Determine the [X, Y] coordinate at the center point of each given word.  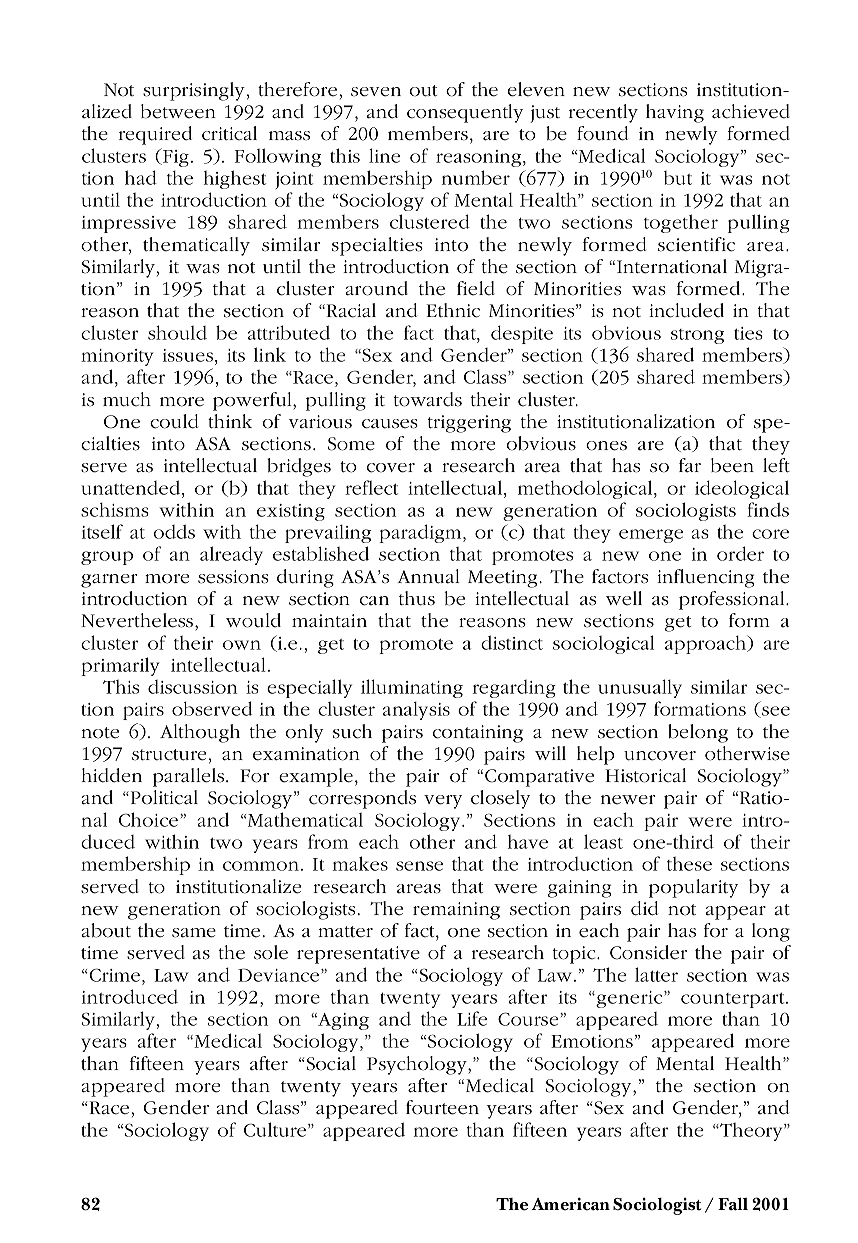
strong [697, 336]
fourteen [442, 1107]
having [675, 113]
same [194, 933]
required [155, 135]
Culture [275, 1129]
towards [428, 399]
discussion [192, 687]
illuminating [412, 688]
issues [188, 355]
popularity [693, 888]
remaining [456, 911]
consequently [465, 113]
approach [706, 644]
